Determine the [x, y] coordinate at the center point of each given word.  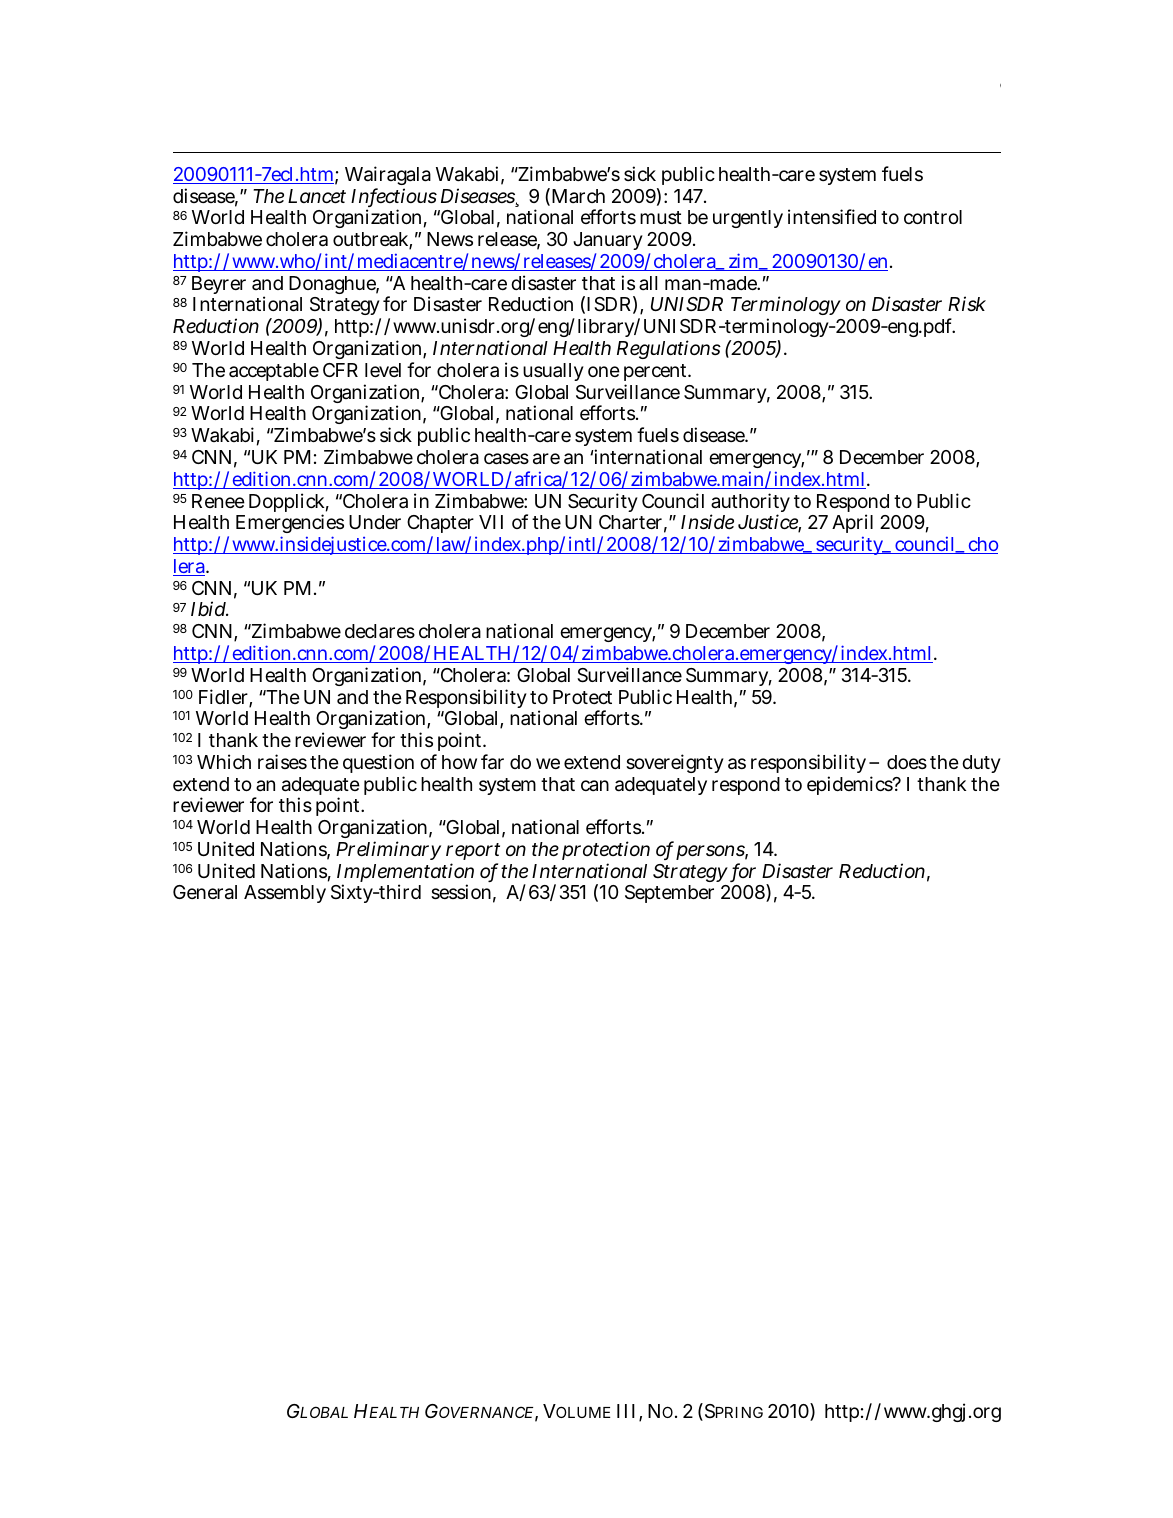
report [473, 853]
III [626, 1411]
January [608, 243]
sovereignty [675, 763]
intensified [832, 216]
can [595, 785]
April [852, 525]
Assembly [285, 894]
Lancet [317, 196]
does [907, 762]
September [669, 894]
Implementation [405, 874]
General [205, 892]
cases [506, 459]
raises [282, 761]
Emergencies [290, 525]
